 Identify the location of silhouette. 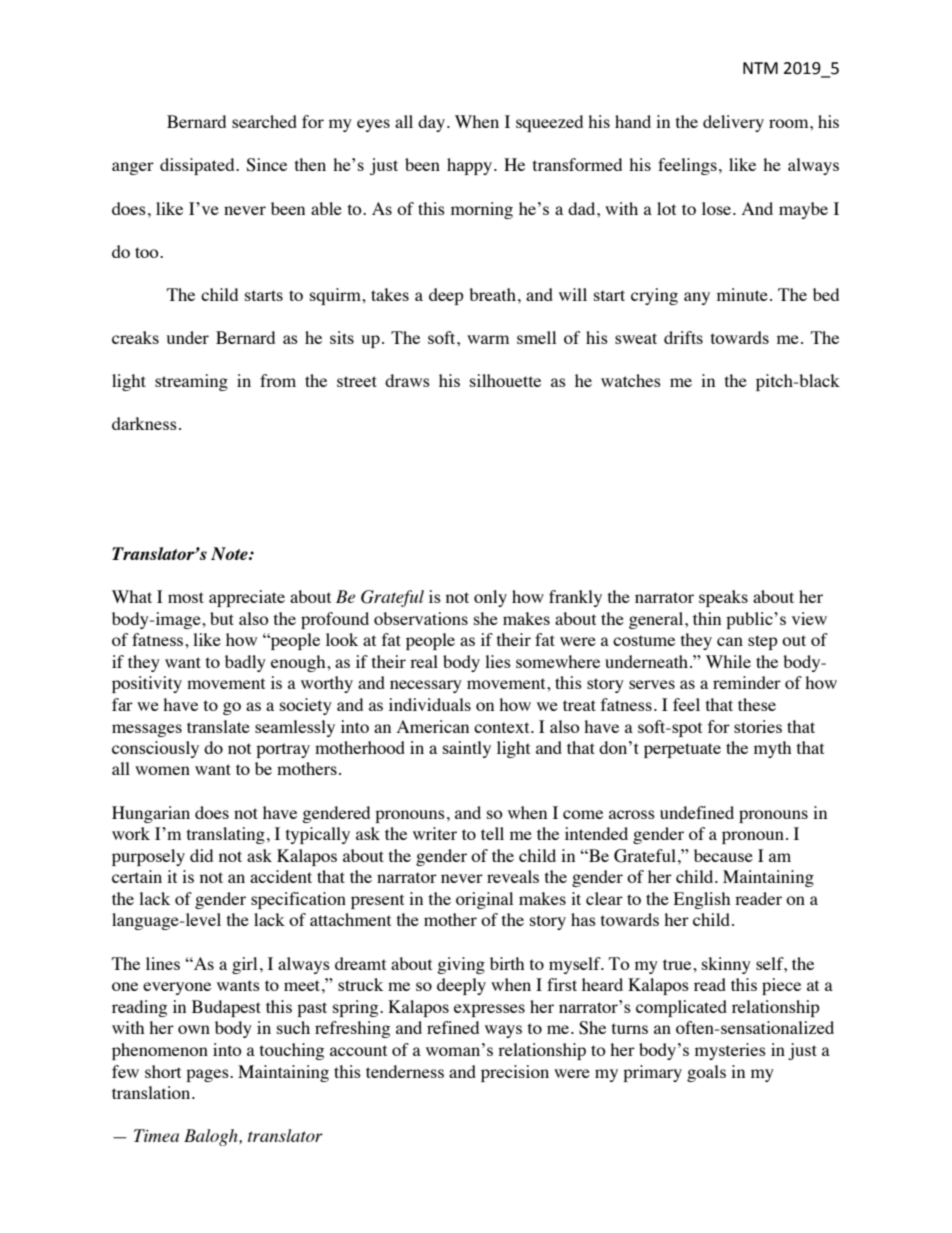
(505, 380).
